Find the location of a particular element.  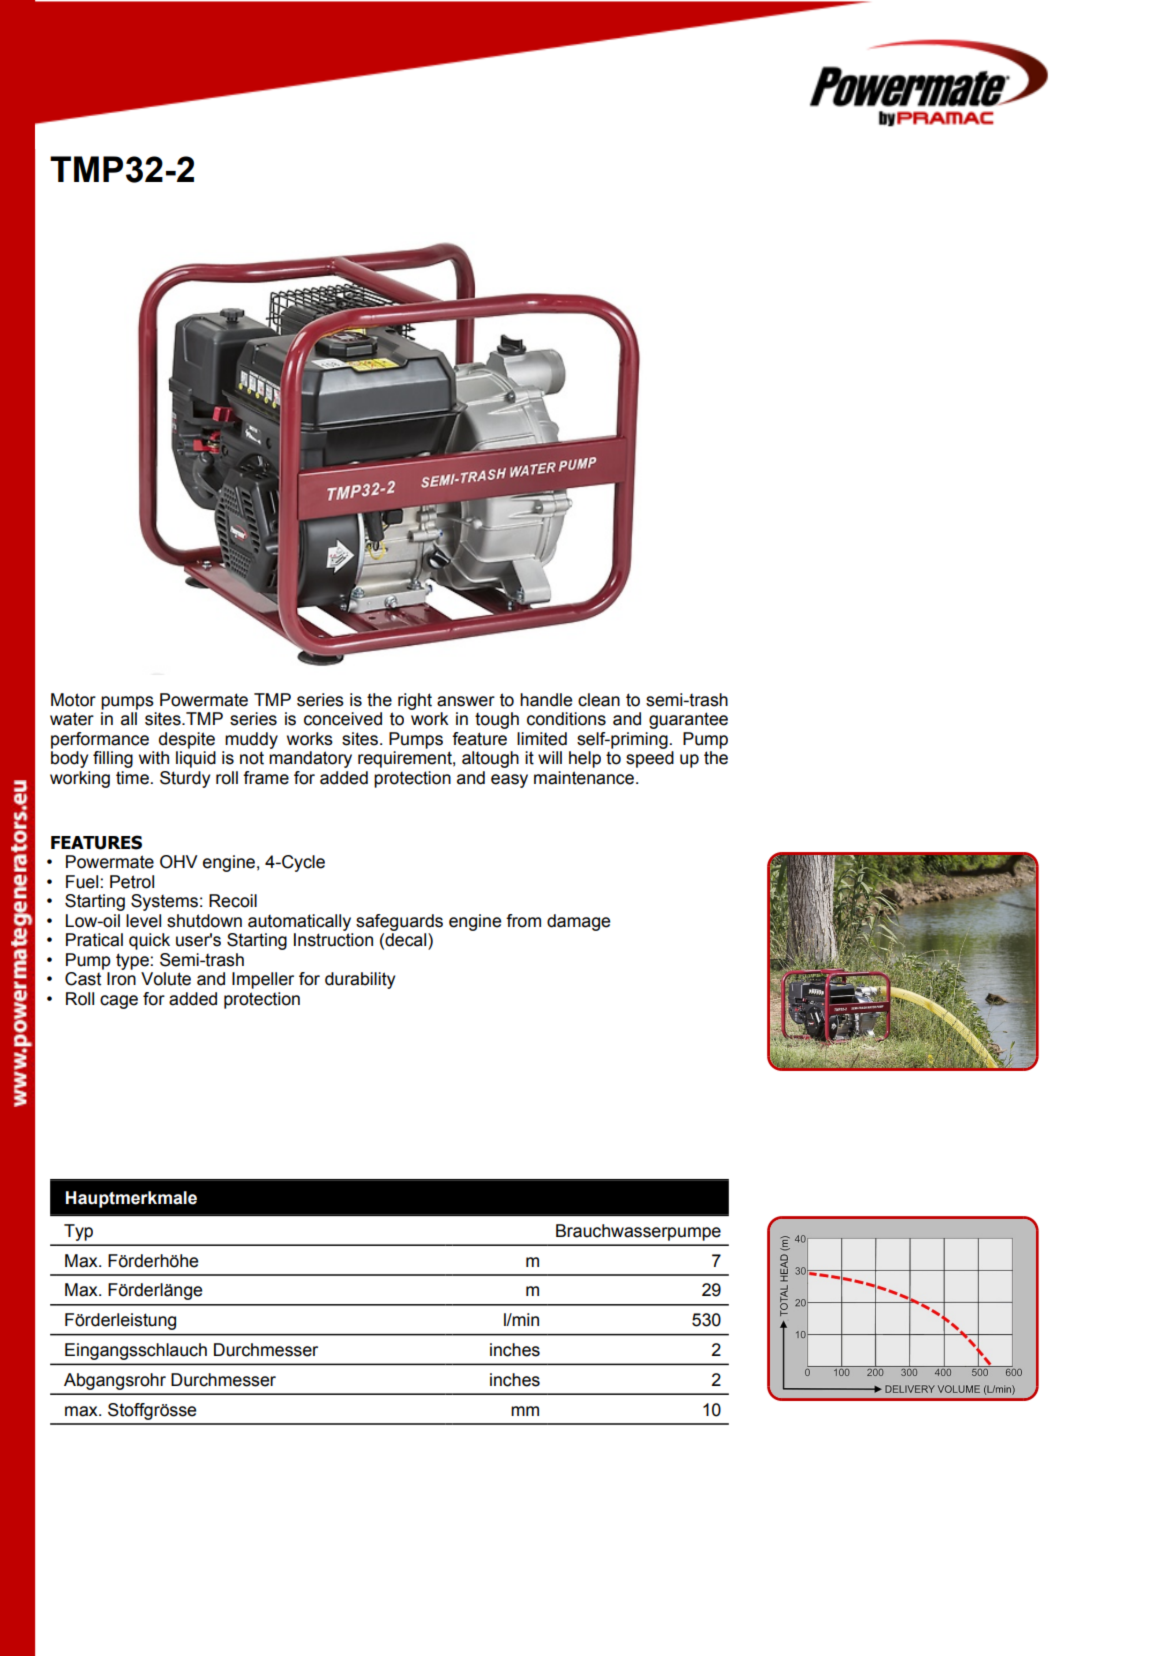

mandatory is located at coordinates (310, 759).
